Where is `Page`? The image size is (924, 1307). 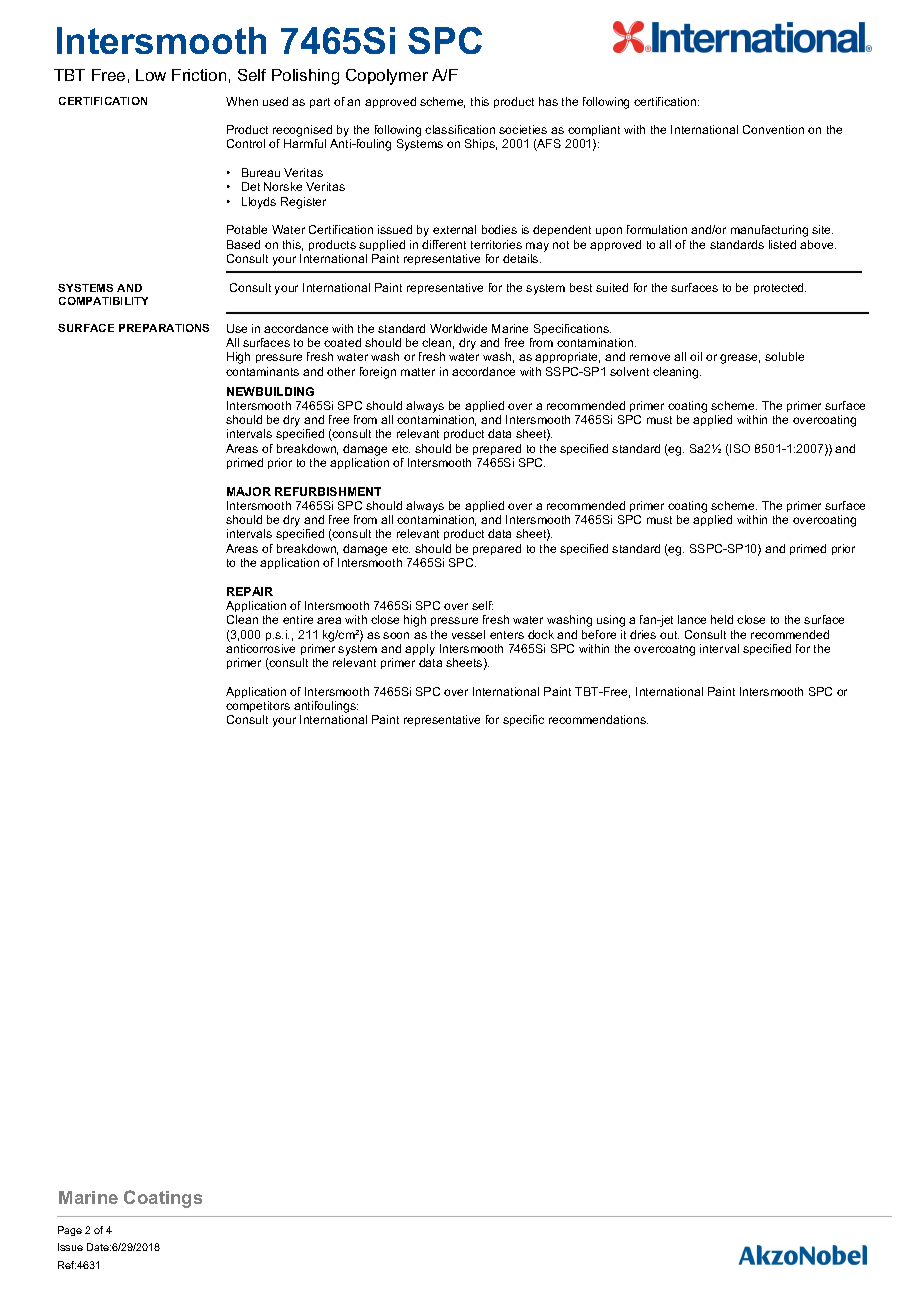
Page is located at coordinates (70, 1231).
